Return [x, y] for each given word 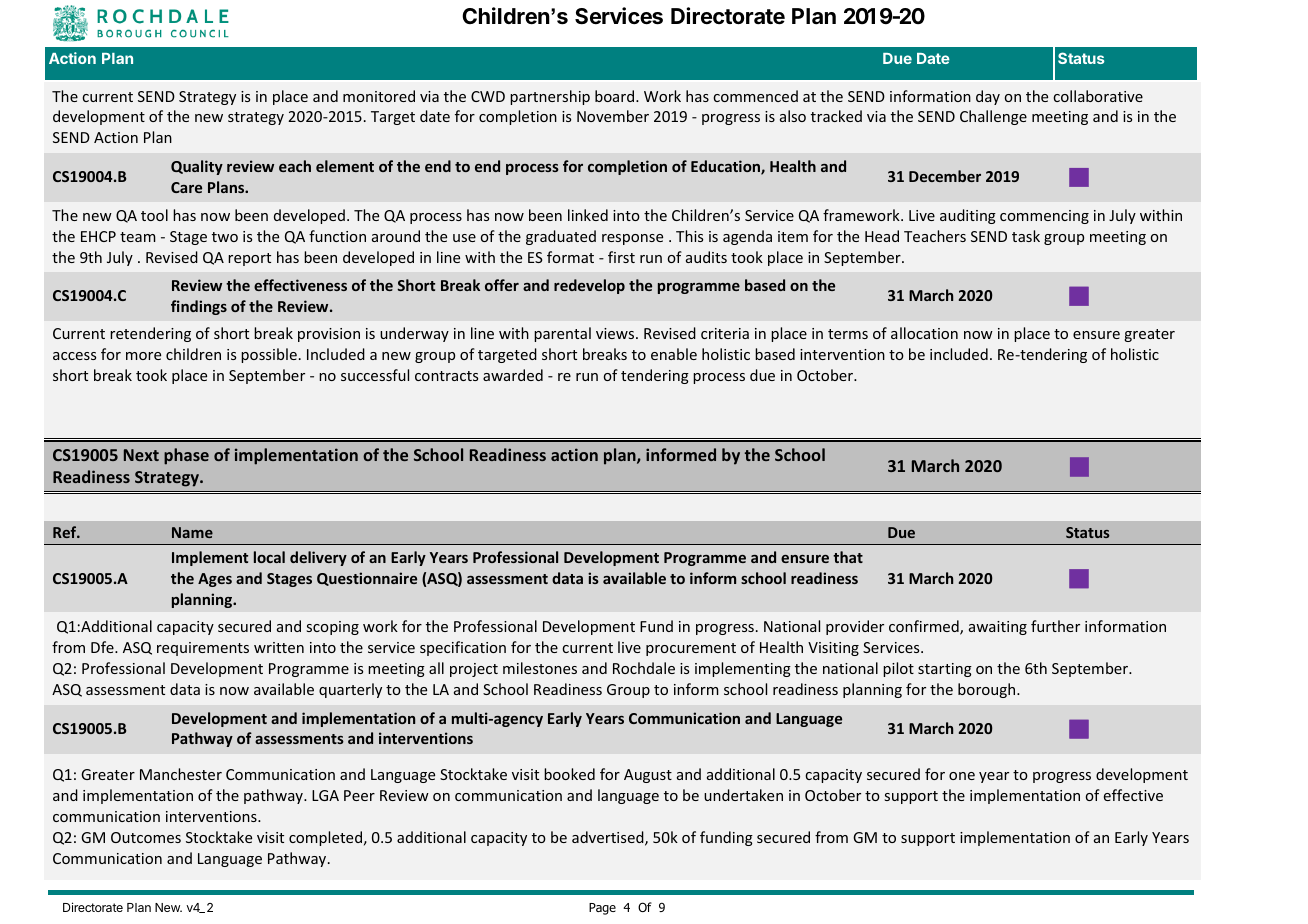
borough [988, 690]
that [848, 557]
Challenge [993, 117]
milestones [540, 668]
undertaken [743, 795]
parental [562, 334]
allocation [924, 333]
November [613, 116]
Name [192, 532]
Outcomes [146, 837]
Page [602, 909]
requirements [203, 649]
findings [199, 307]
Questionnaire [367, 579]
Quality [197, 167]
